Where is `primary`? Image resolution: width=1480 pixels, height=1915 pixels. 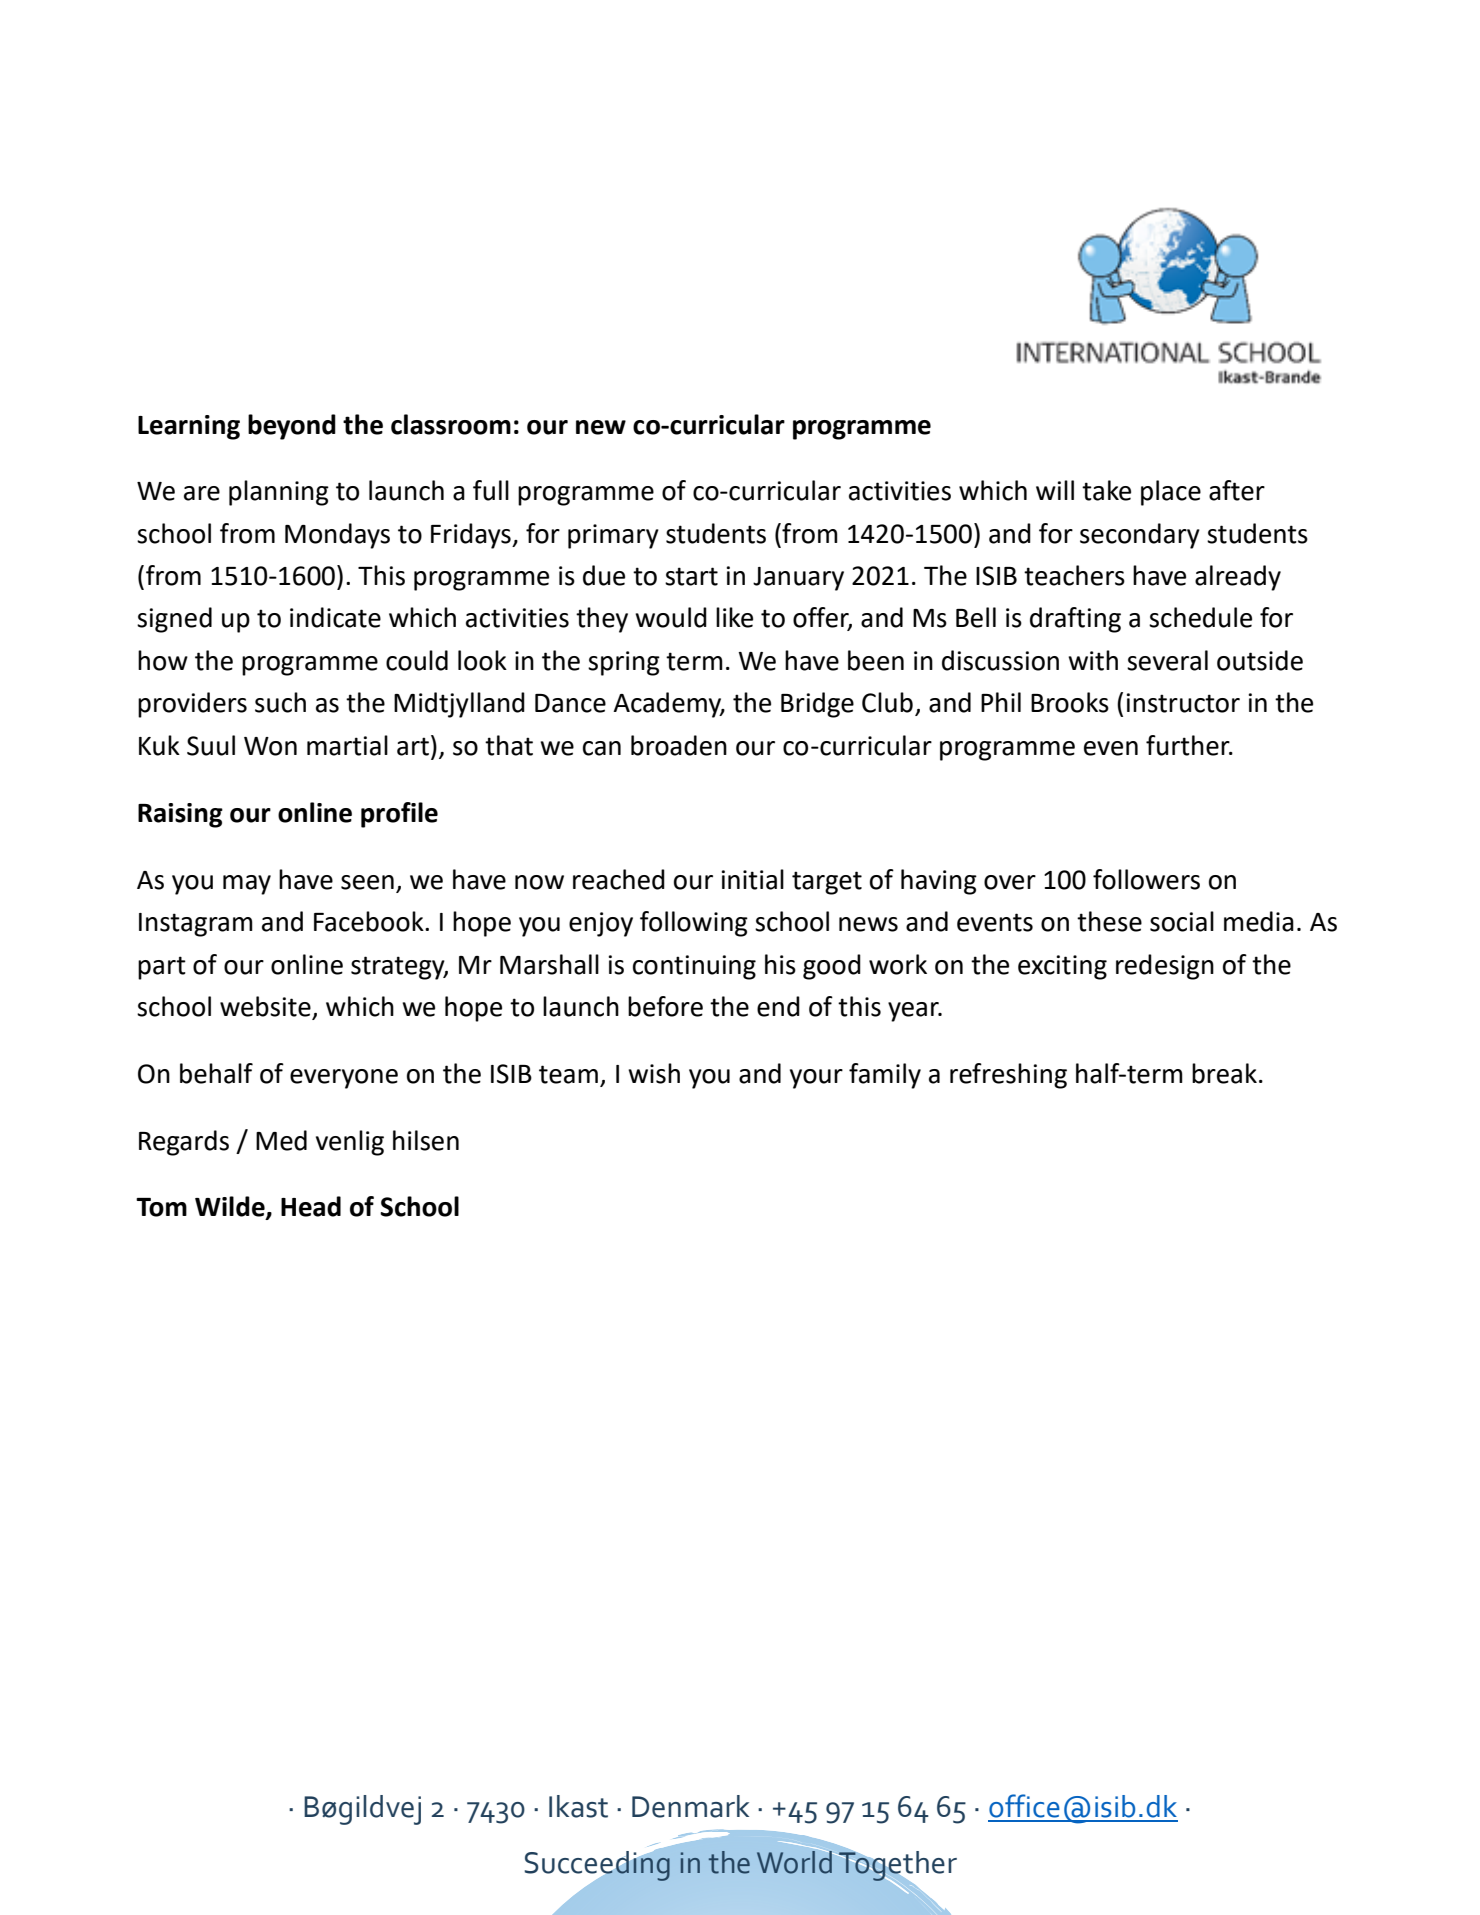 primary is located at coordinates (613, 536).
